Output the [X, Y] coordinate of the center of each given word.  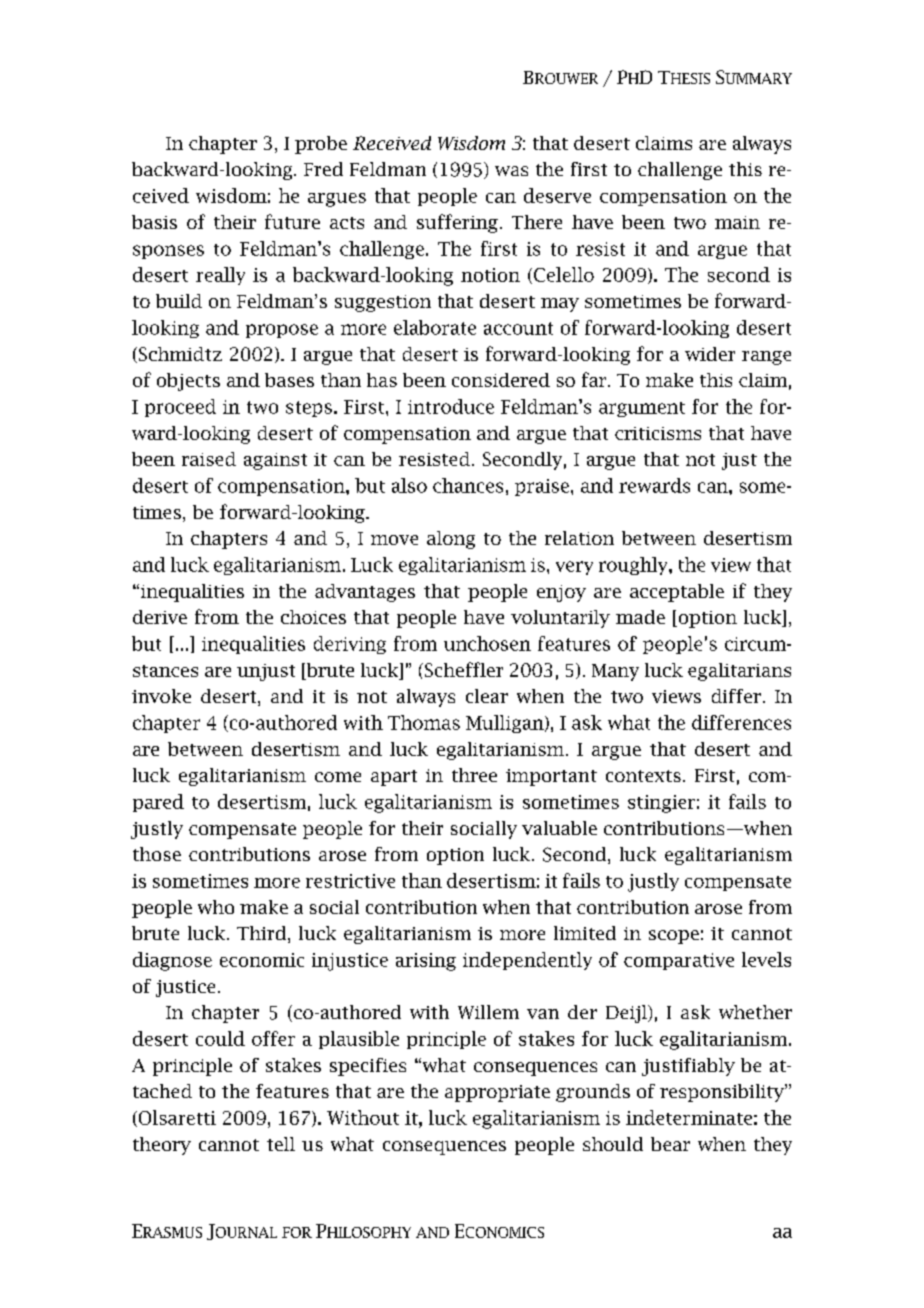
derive [160, 617]
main [737, 222]
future [292, 221]
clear [487, 696]
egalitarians [739, 672]
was [511, 171]
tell [281, 1144]
